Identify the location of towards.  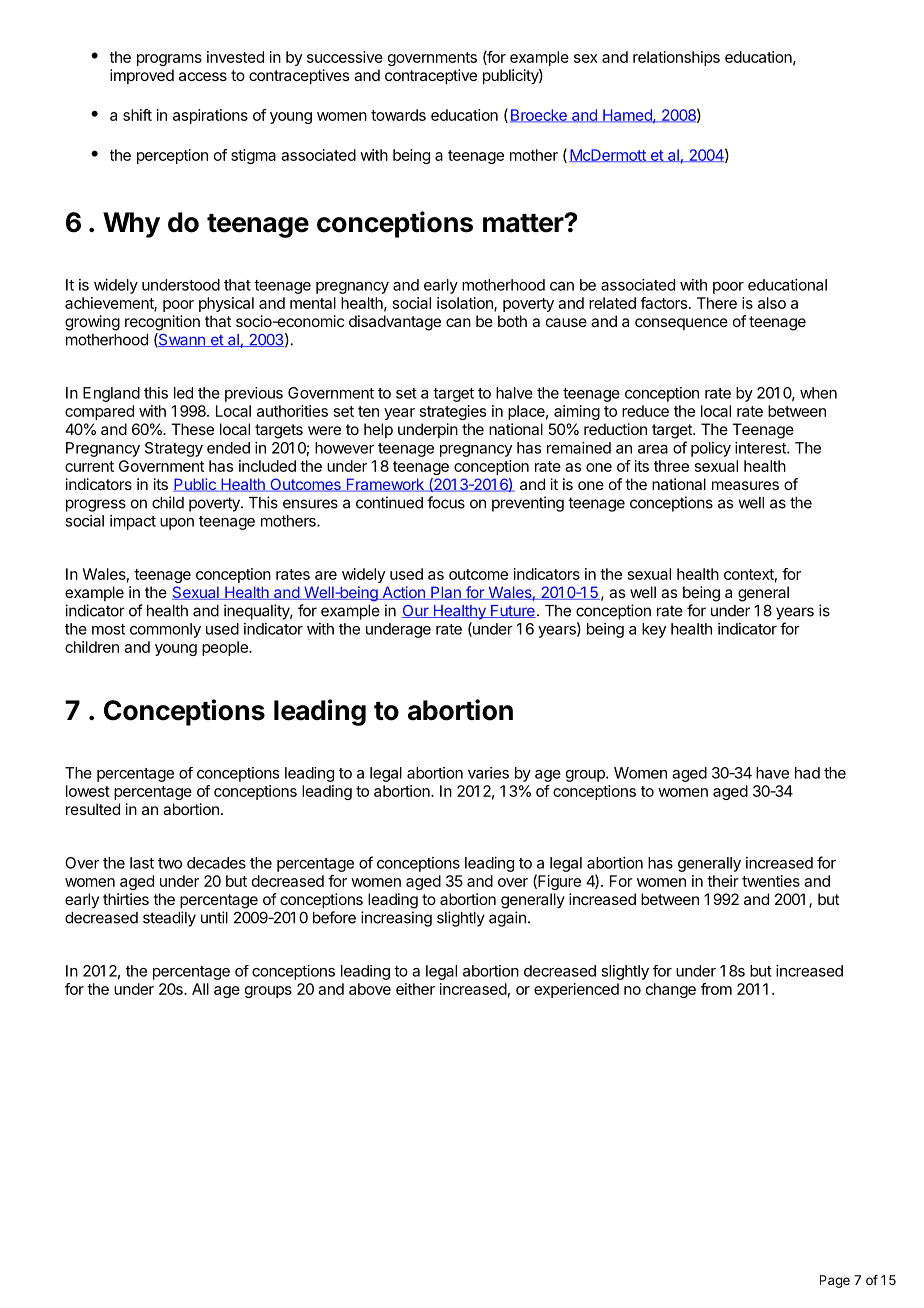
(398, 115).
